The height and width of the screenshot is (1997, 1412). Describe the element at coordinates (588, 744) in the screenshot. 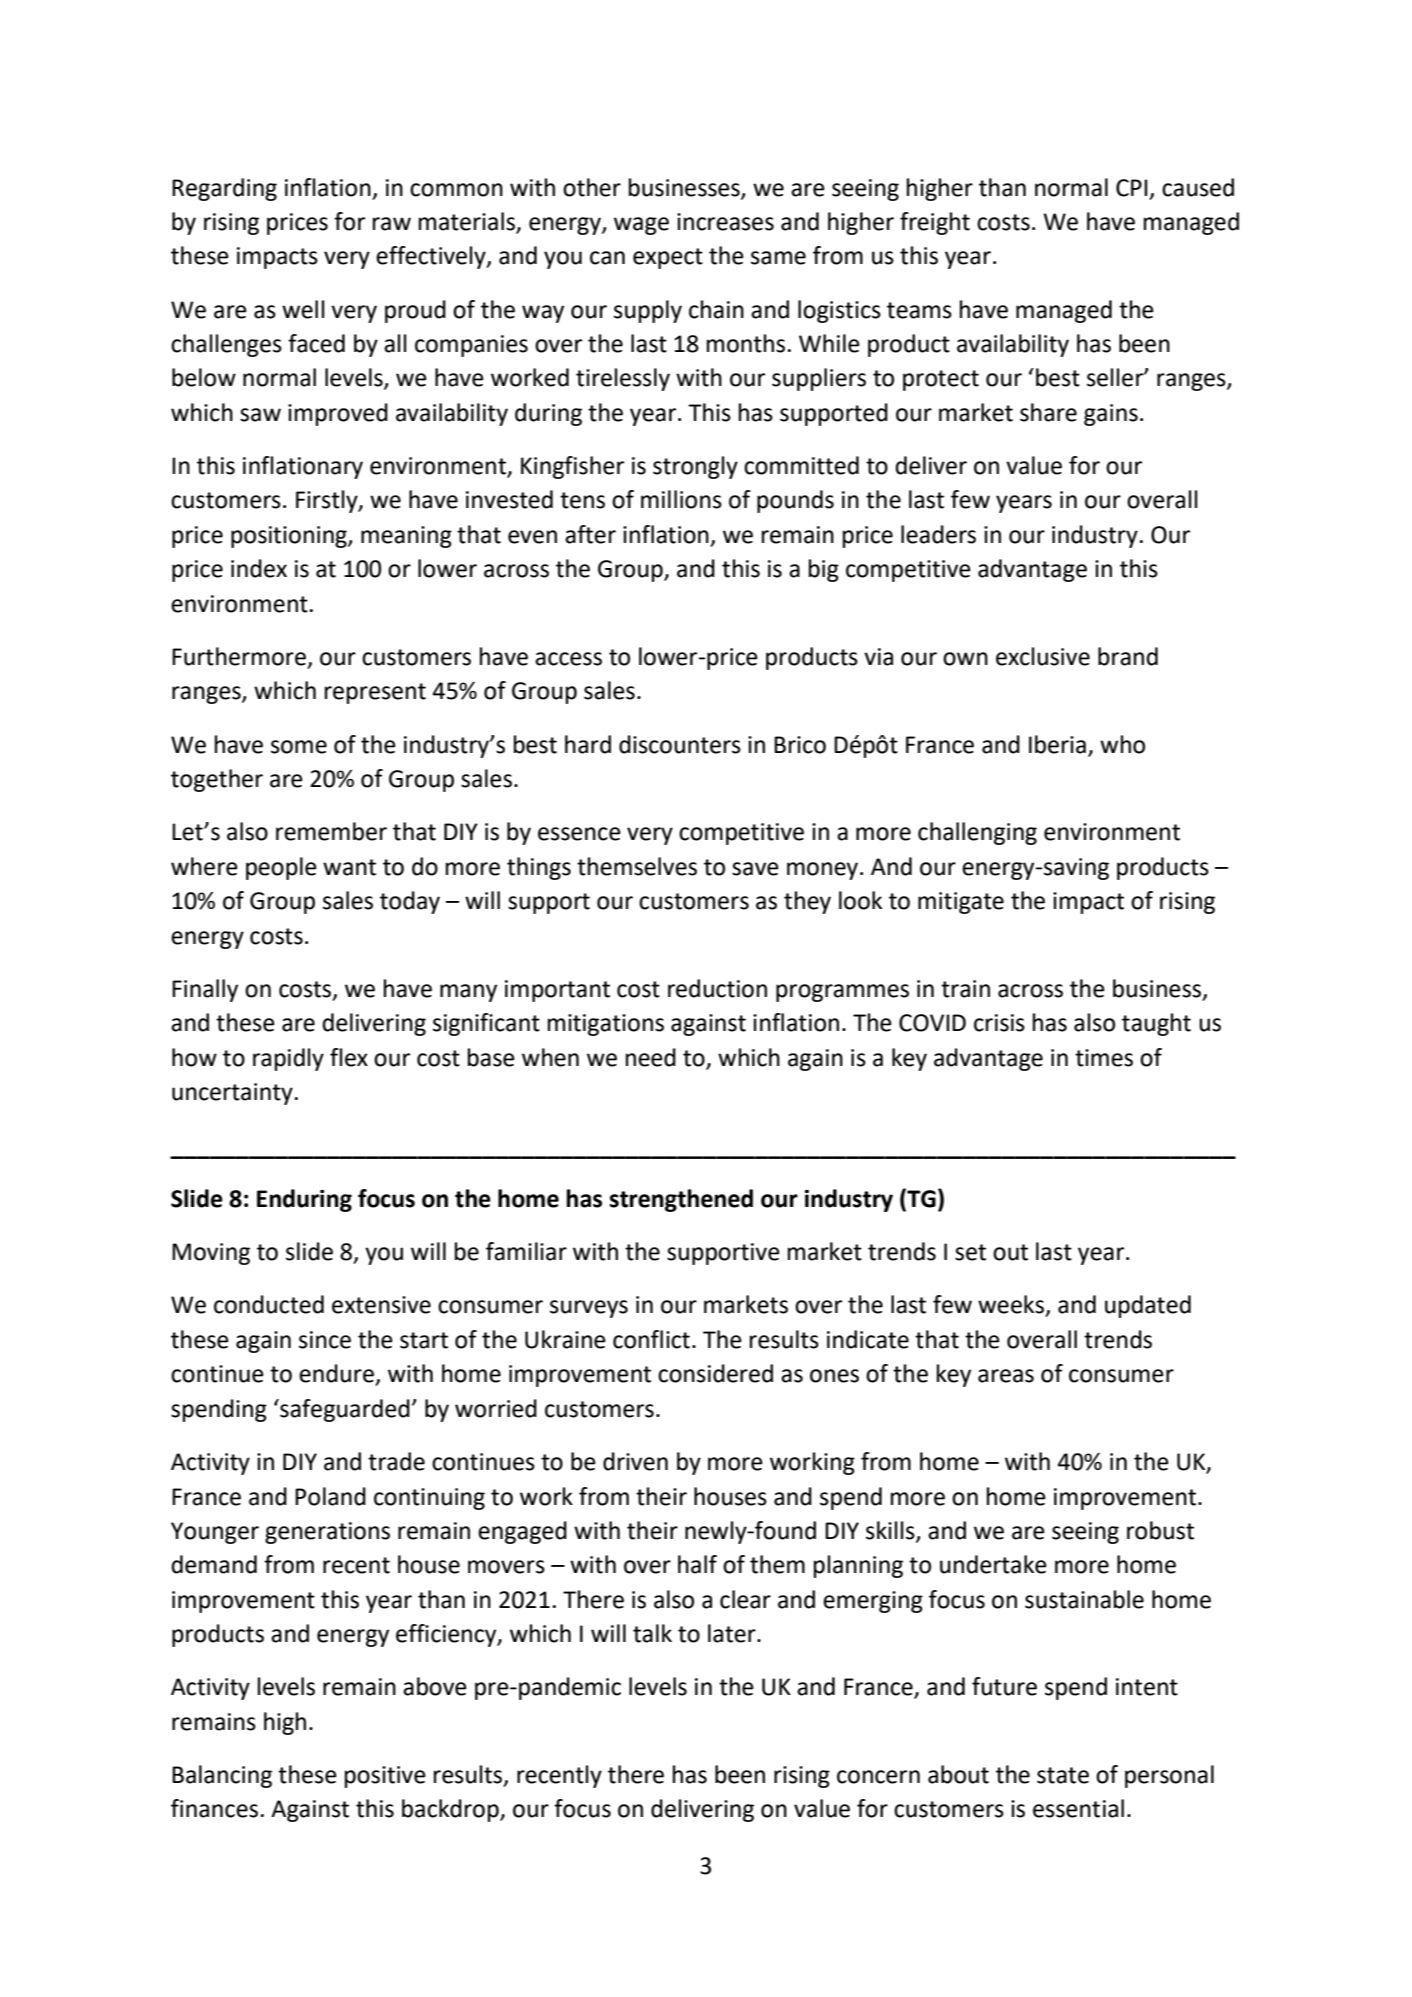

I see `hard` at that location.
